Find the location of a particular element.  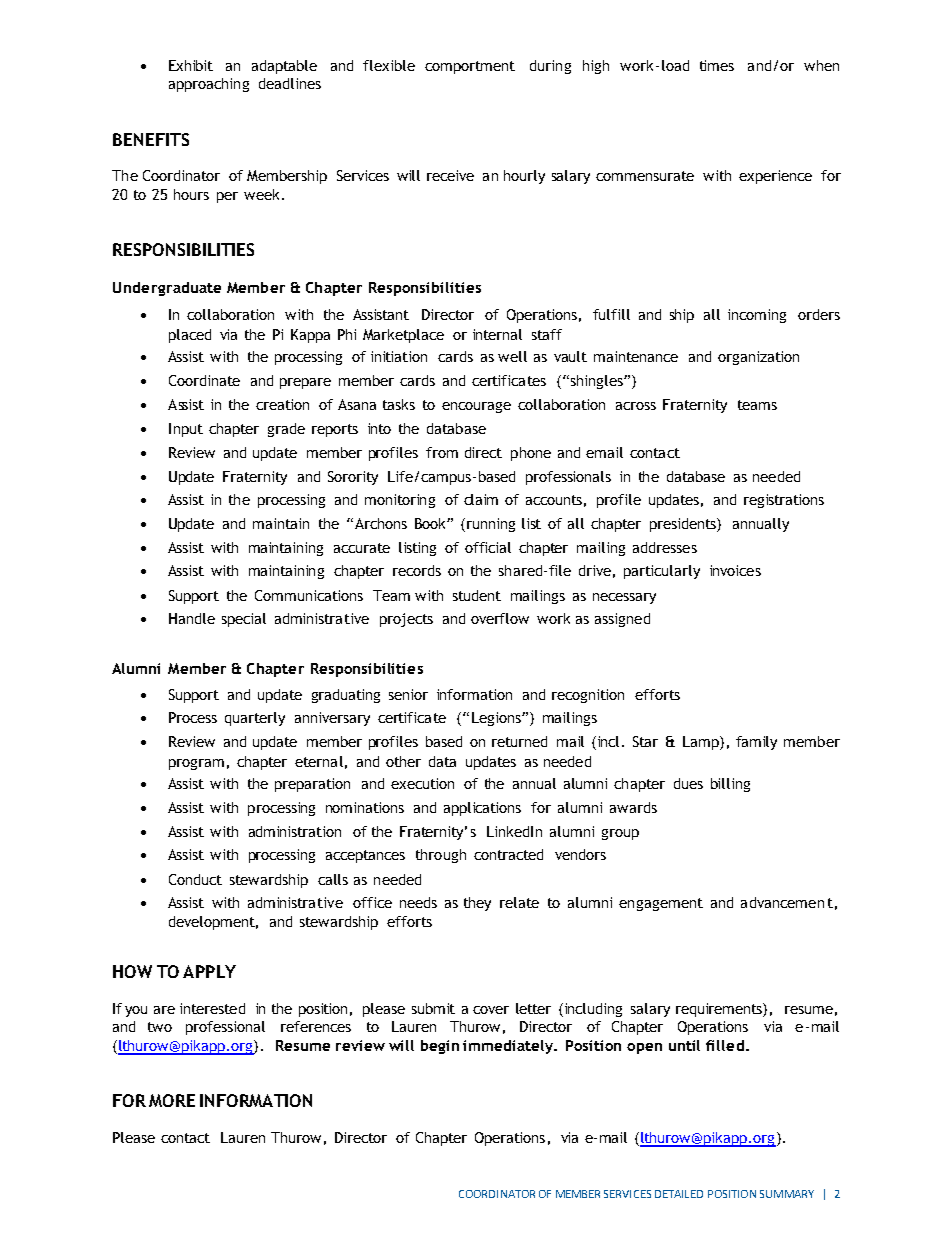

program is located at coordinates (196, 764).
